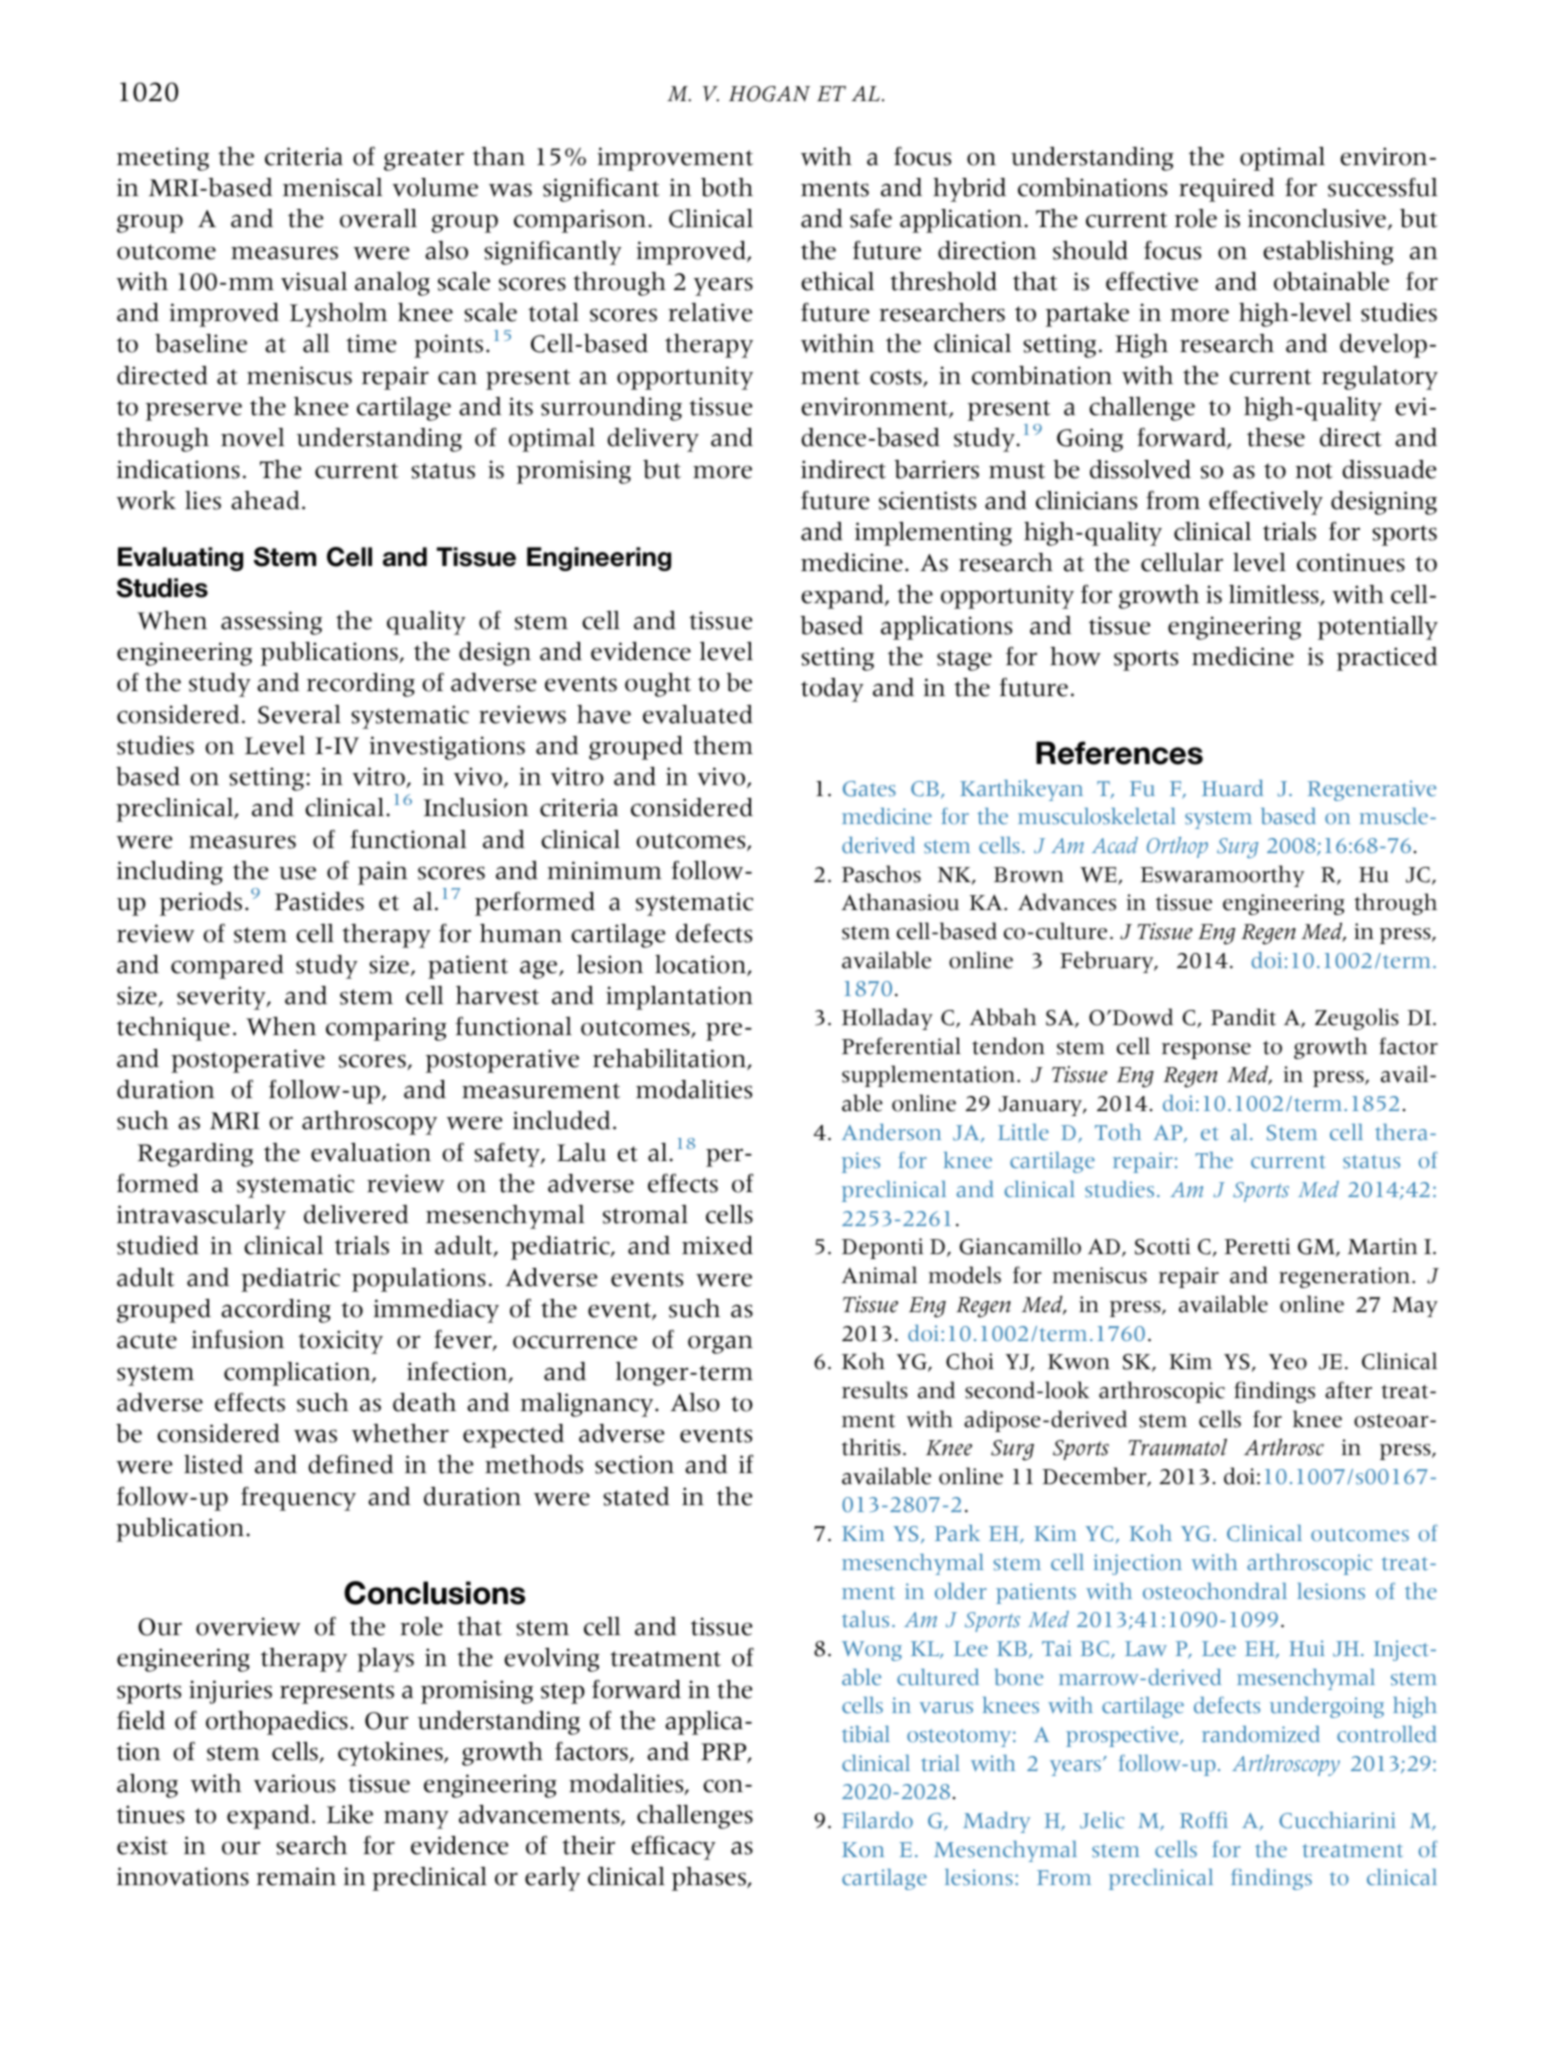 This screenshot has width=1554, height=2049. What do you see at coordinates (717, 1245) in the screenshot?
I see `mixed` at bounding box center [717, 1245].
